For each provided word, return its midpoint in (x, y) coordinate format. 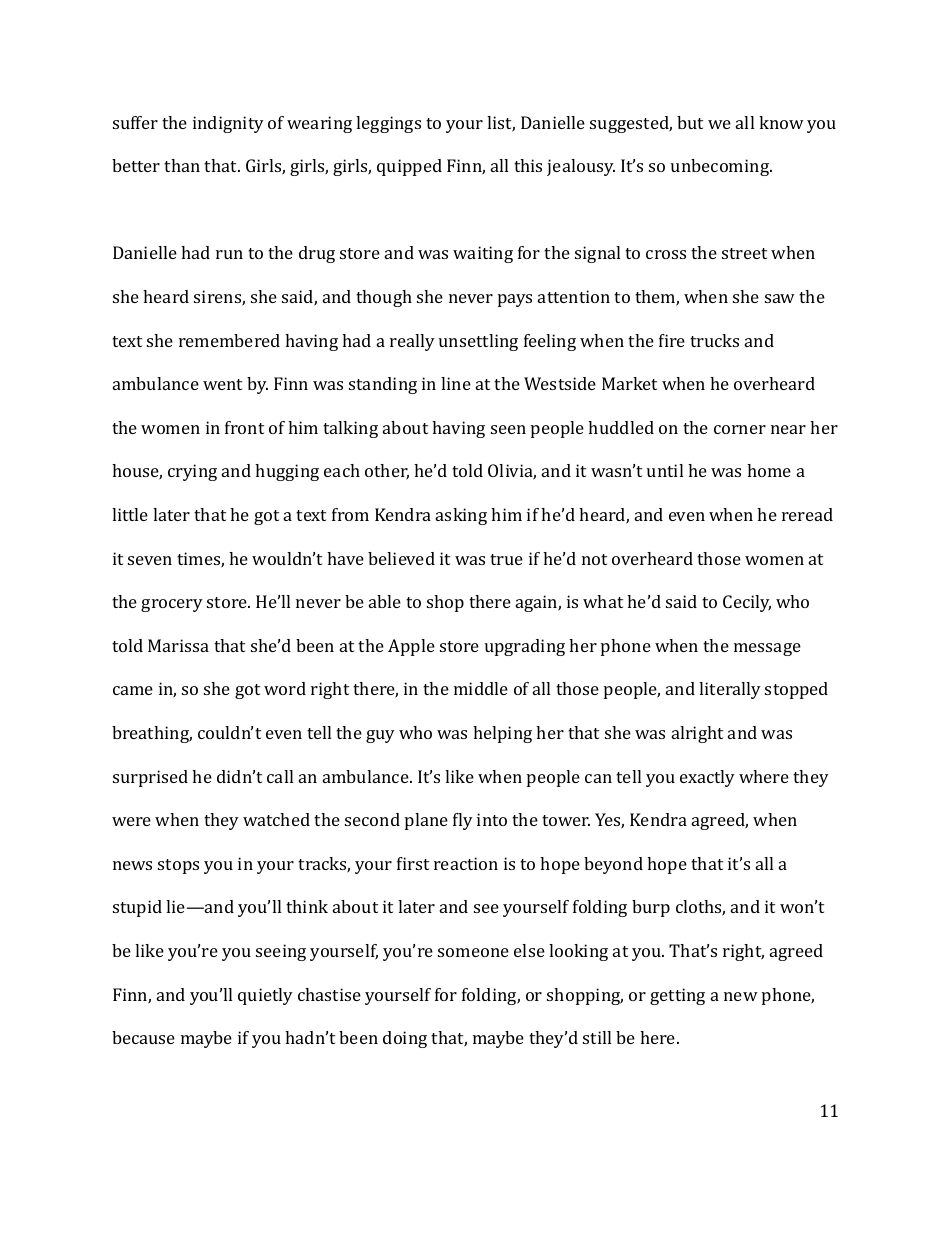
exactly (707, 778)
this (528, 165)
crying (192, 472)
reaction (466, 863)
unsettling (478, 342)
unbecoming (721, 167)
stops (178, 866)
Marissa (178, 645)
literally (730, 690)
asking (461, 516)
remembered (229, 340)
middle (481, 688)
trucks (714, 340)
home (769, 470)
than (182, 165)
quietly (265, 996)
